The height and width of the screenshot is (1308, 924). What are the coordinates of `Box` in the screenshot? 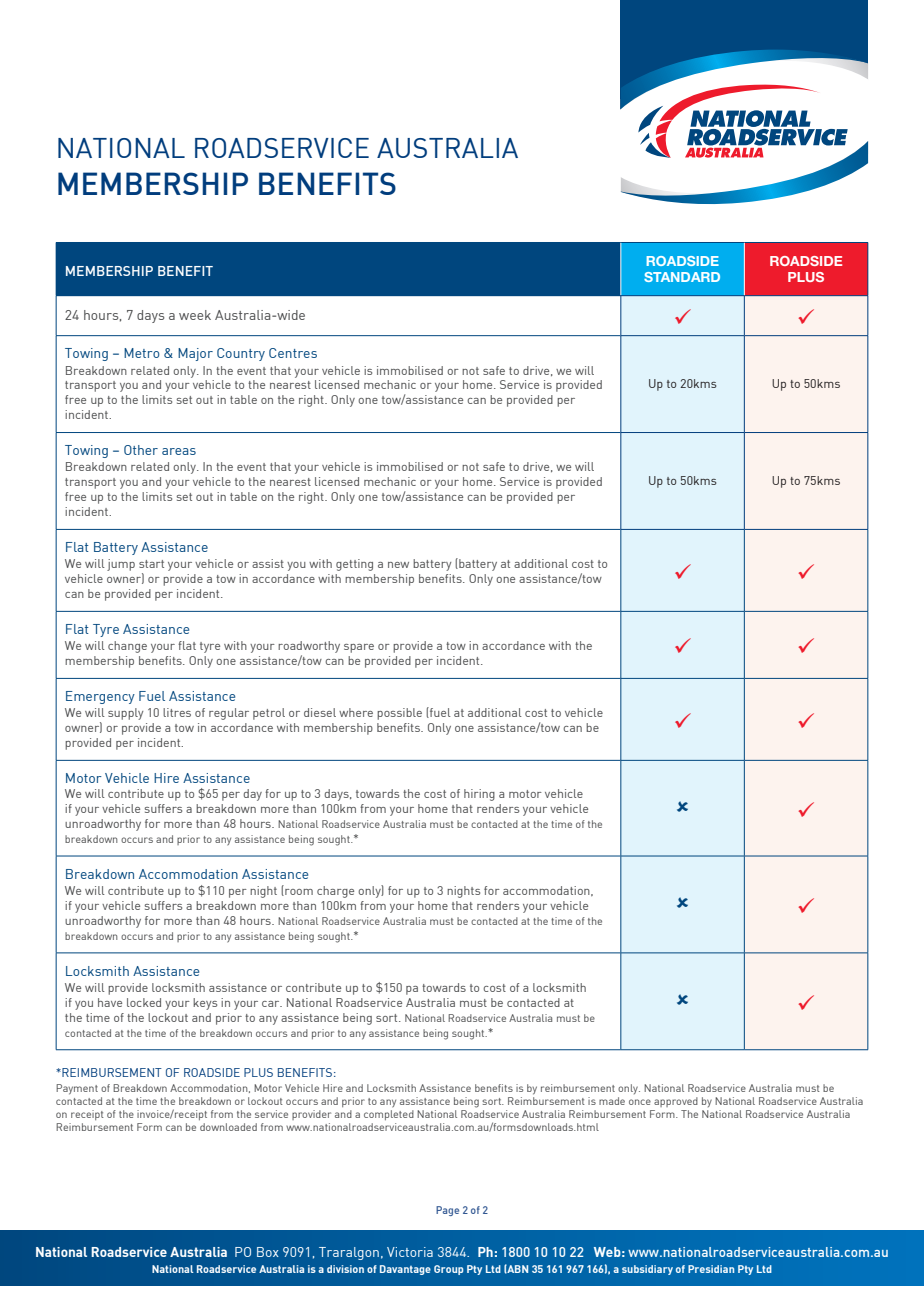 It's located at (268, 1252).
